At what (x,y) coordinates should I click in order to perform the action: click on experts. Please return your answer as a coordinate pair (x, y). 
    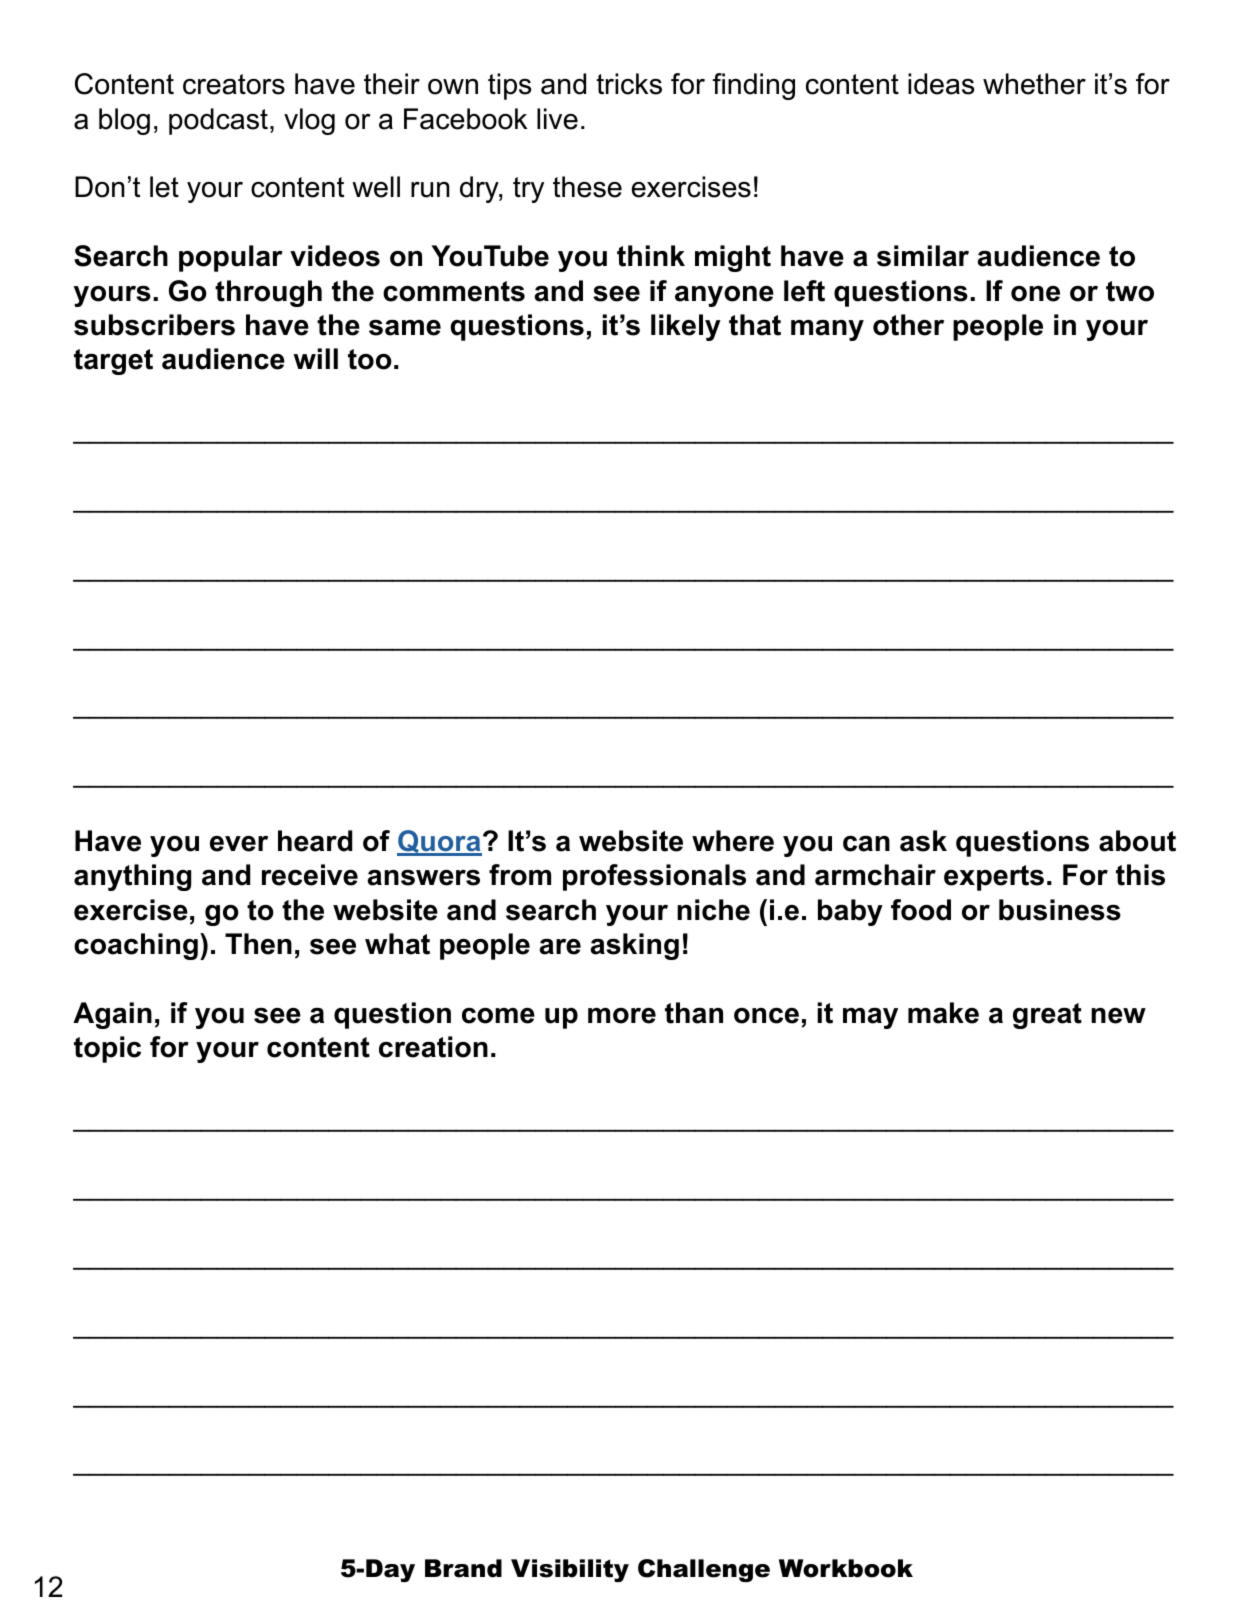
    Looking at the image, I should click on (994, 878).
